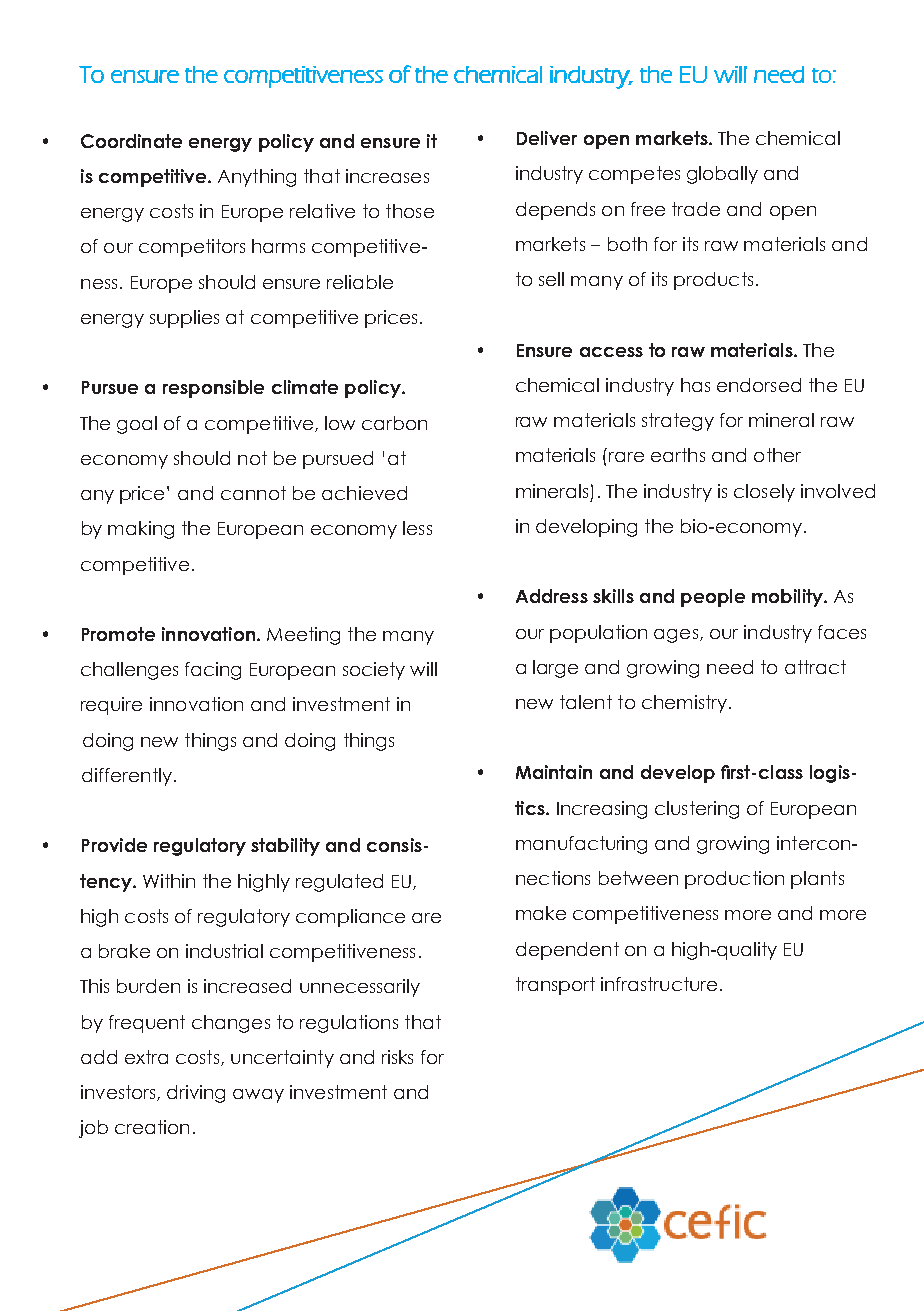 This screenshot has width=924, height=1311. What do you see at coordinates (253, 493) in the screenshot?
I see `cannot` at bounding box center [253, 493].
